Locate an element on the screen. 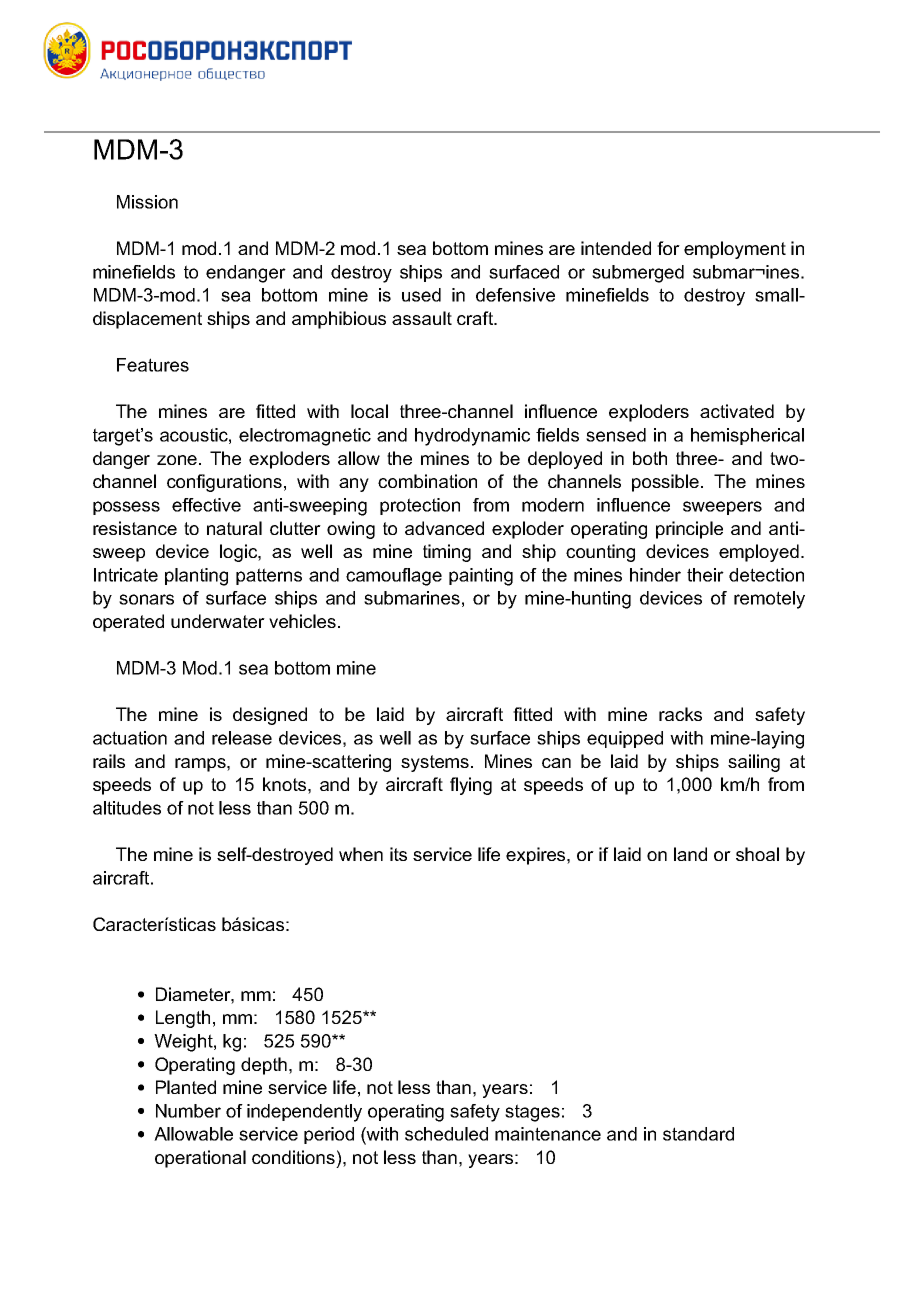 Image resolution: width=924 pixels, height=1308 pixels. its is located at coordinates (398, 854).
